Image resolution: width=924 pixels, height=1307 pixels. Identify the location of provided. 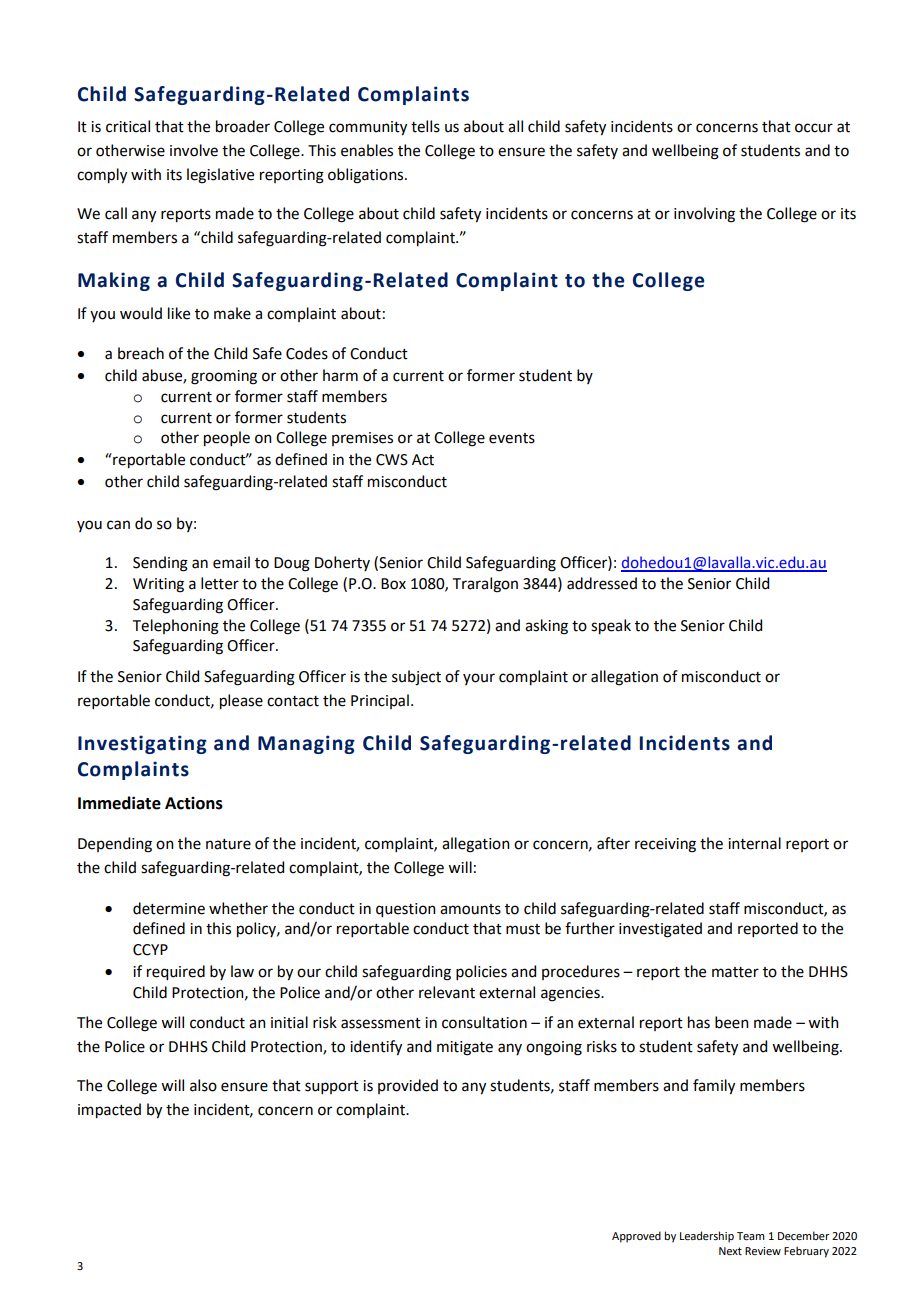
(408, 1086).
